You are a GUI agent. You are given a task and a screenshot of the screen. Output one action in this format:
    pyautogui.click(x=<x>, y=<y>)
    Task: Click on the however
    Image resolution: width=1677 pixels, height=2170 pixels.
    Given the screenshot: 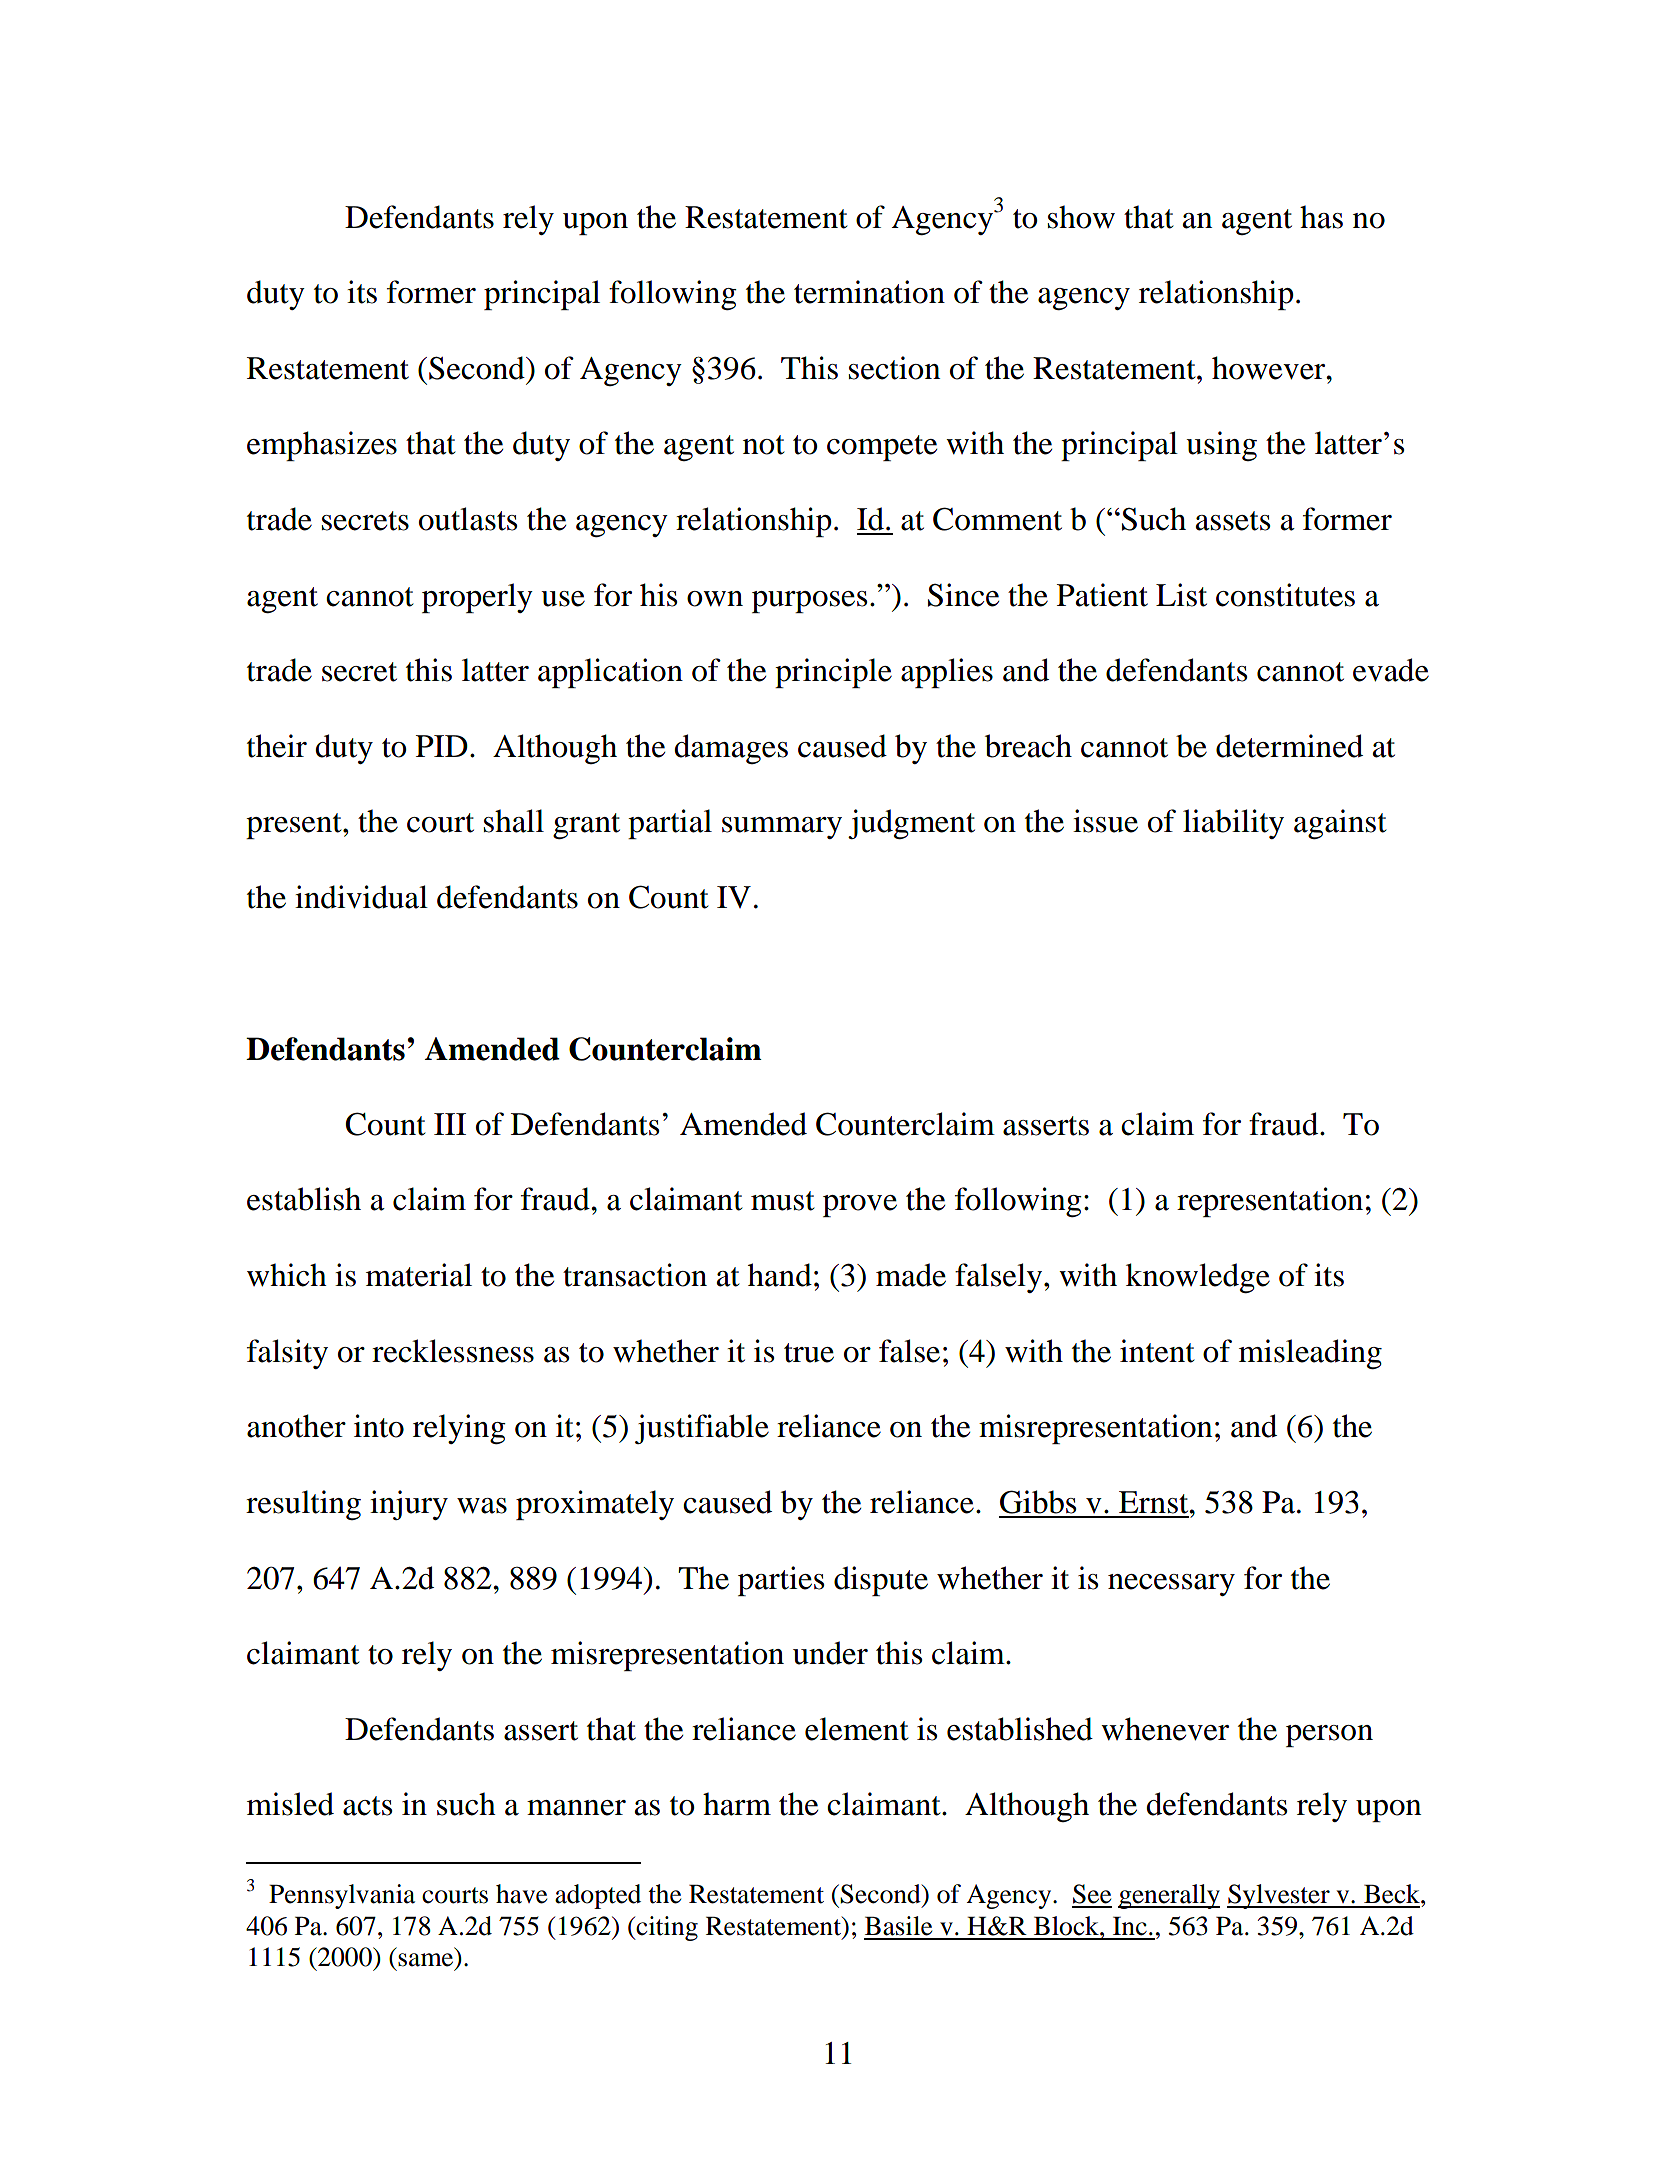 What is the action you would take?
    pyautogui.click(x=1270, y=368)
